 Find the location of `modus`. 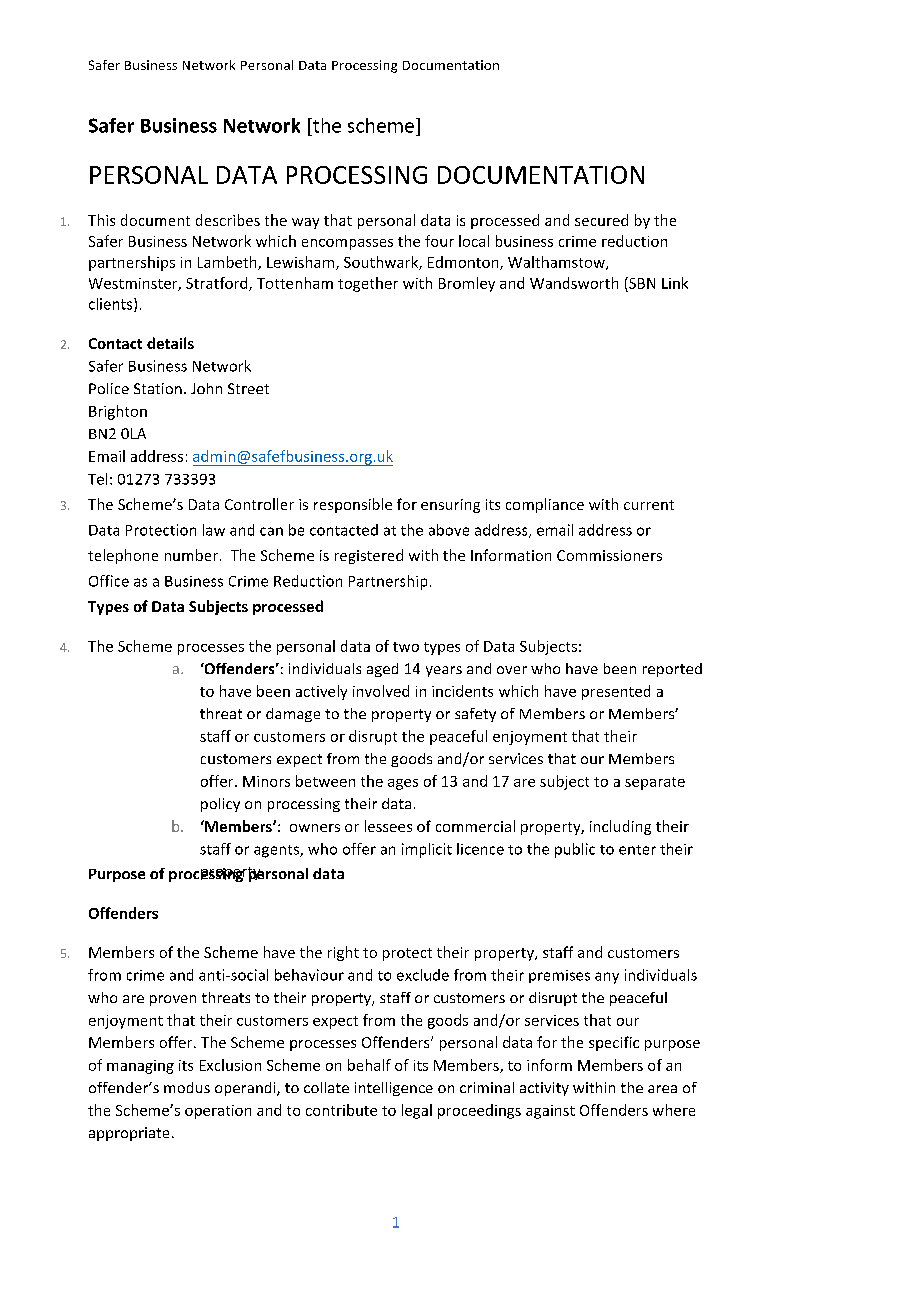

modus is located at coordinates (187, 1087).
